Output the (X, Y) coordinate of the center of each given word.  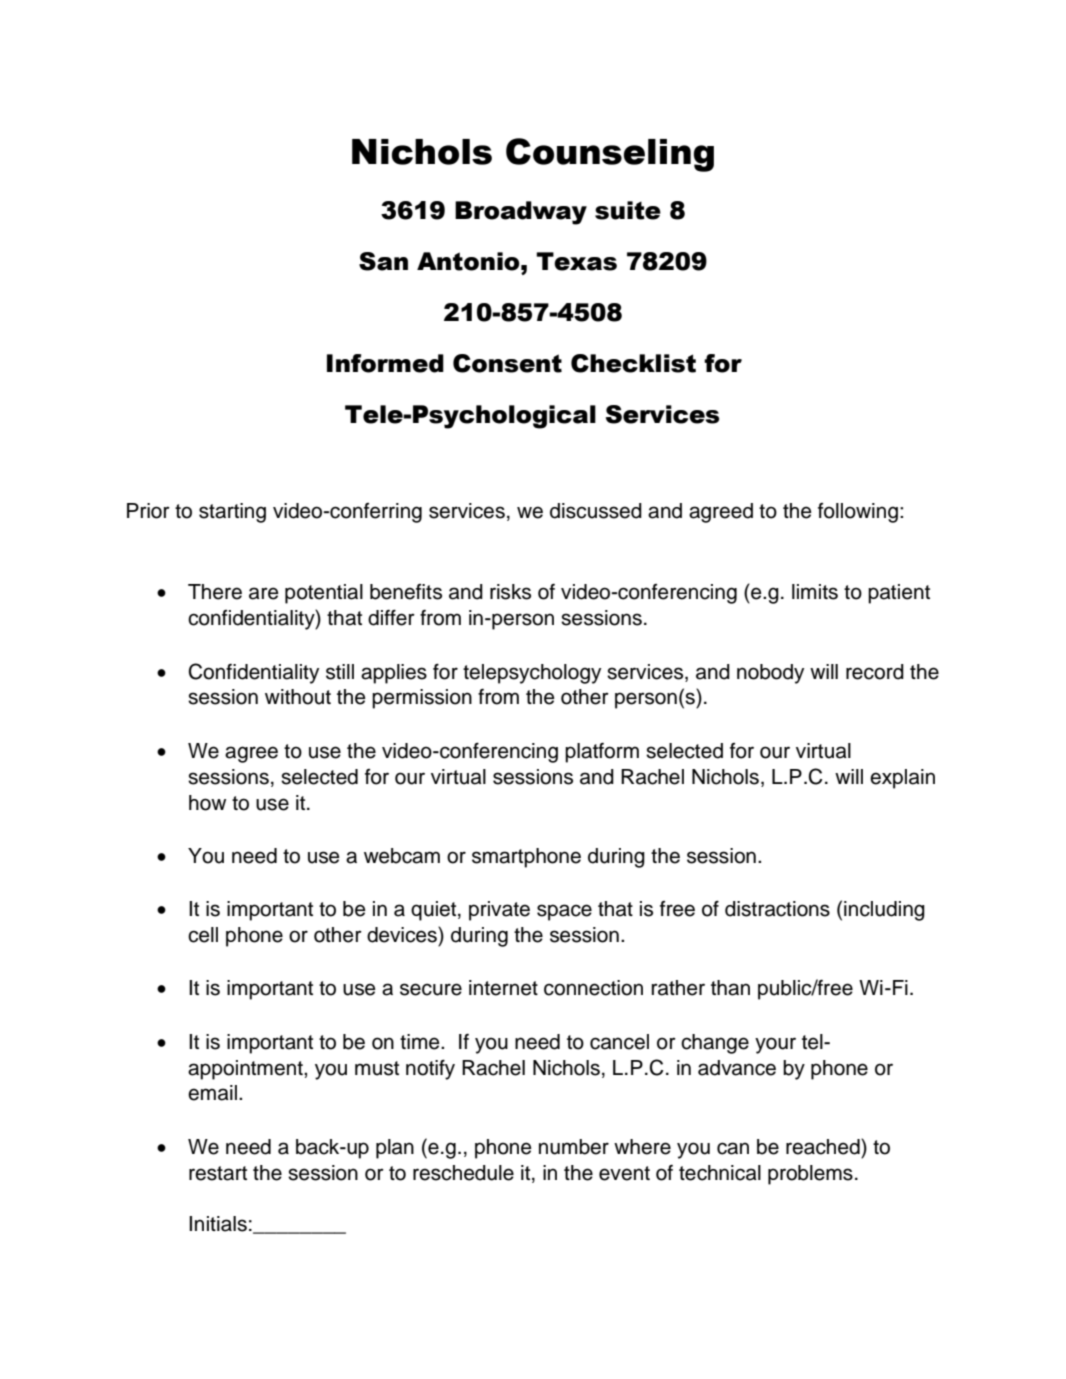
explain (902, 779)
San (383, 261)
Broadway (521, 213)
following (858, 513)
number (574, 1147)
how (207, 803)
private (499, 911)
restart (218, 1173)
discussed (596, 511)
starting (232, 513)
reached (824, 1146)
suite (628, 210)
